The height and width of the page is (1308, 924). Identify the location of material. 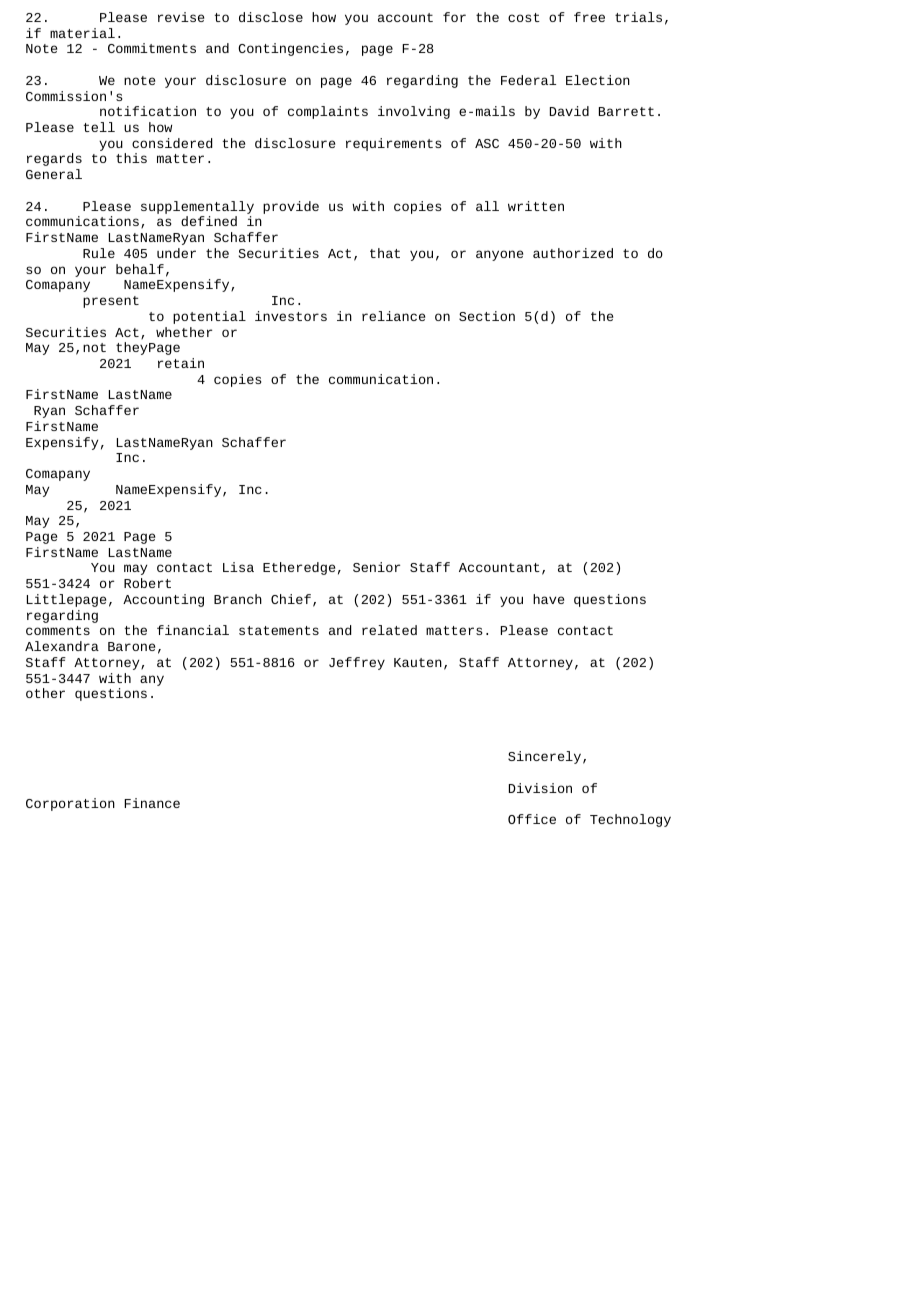
(82, 33).
